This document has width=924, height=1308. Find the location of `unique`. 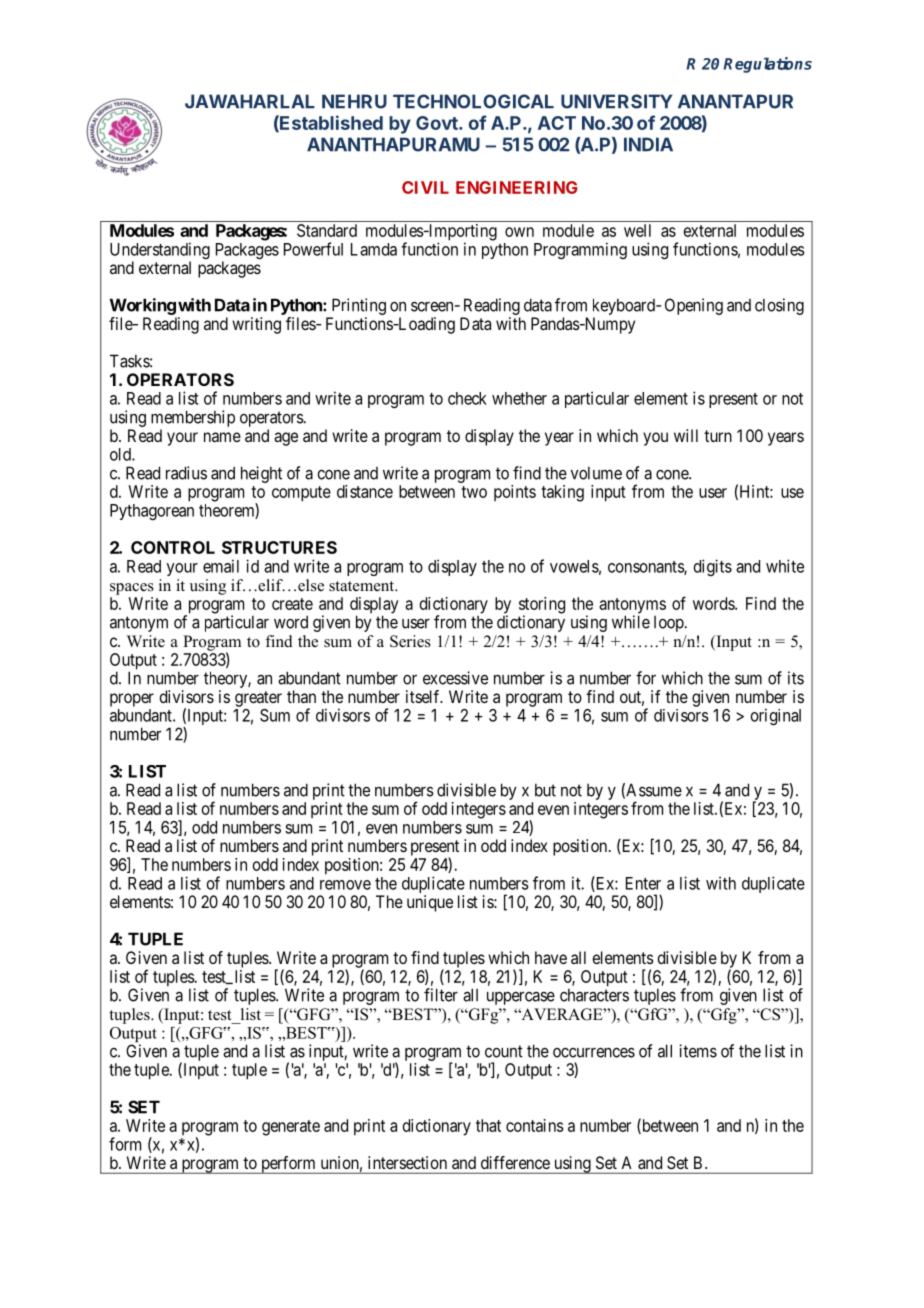

unique is located at coordinates (430, 903).
